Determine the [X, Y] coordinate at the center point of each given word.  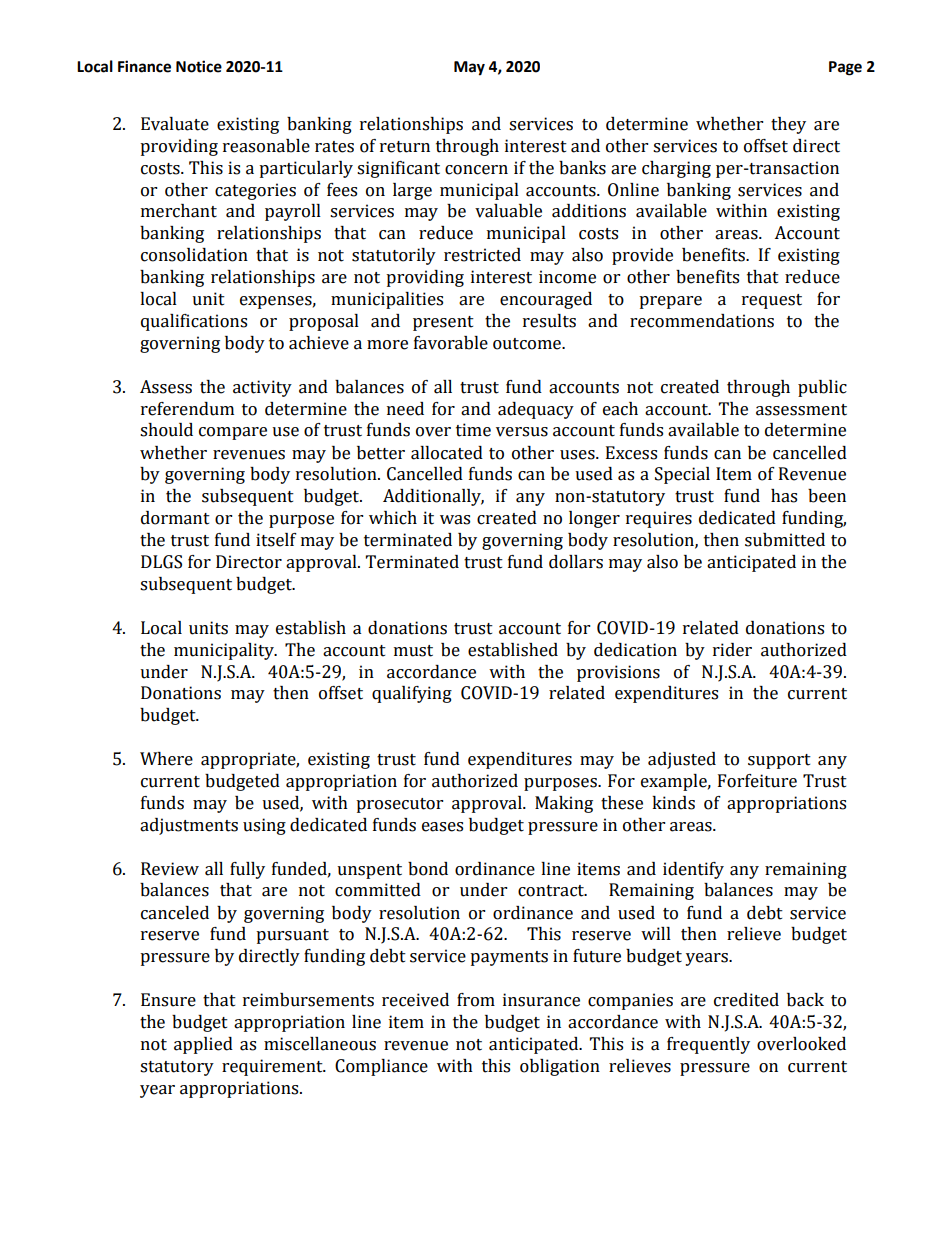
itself [276, 540]
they [788, 125]
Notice [199, 66]
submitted [785, 540]
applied [203, 1045]
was [455, 520]
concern [476, 170]
